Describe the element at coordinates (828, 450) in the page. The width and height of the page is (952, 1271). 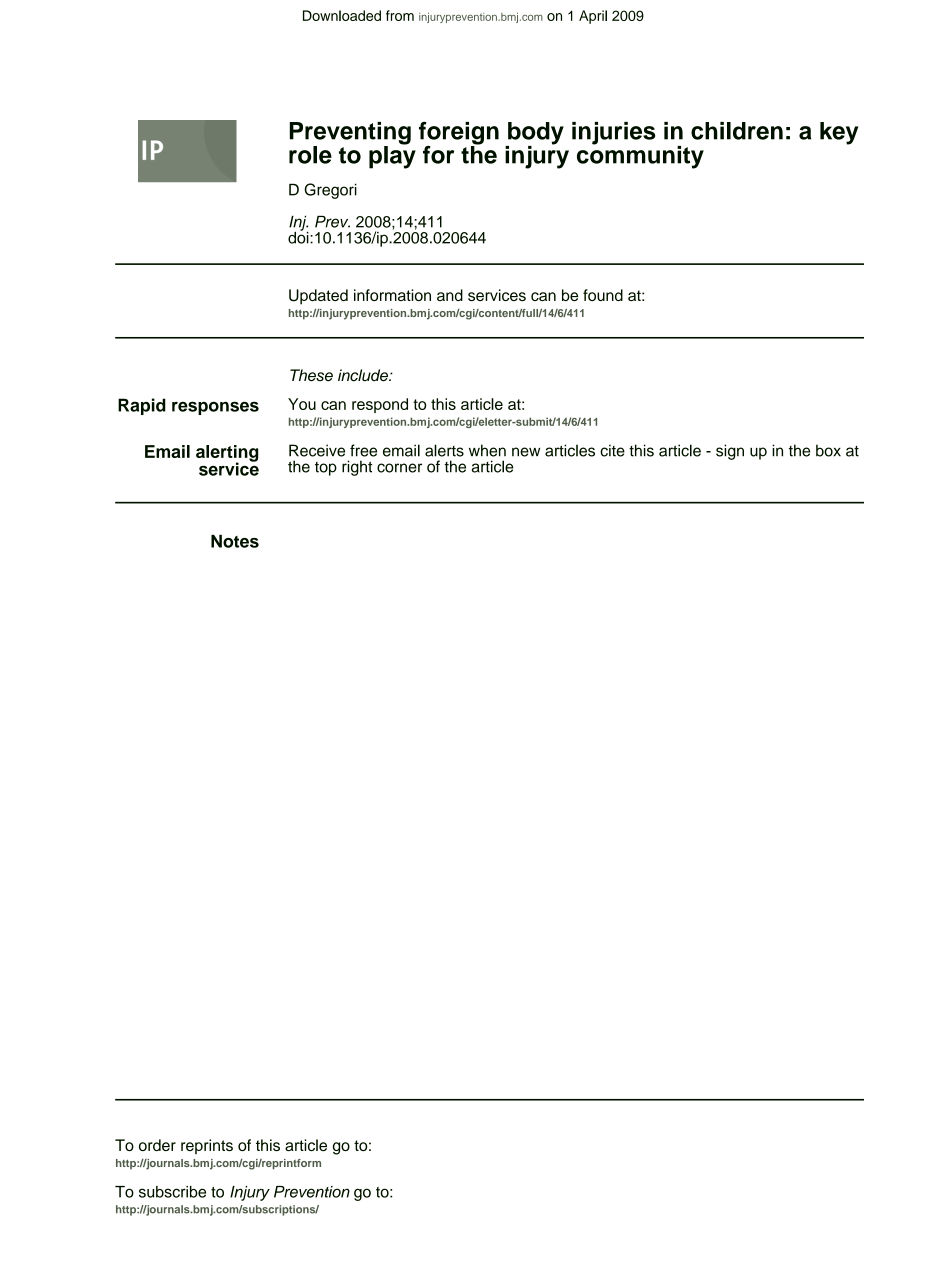
I see `box` at that location.
